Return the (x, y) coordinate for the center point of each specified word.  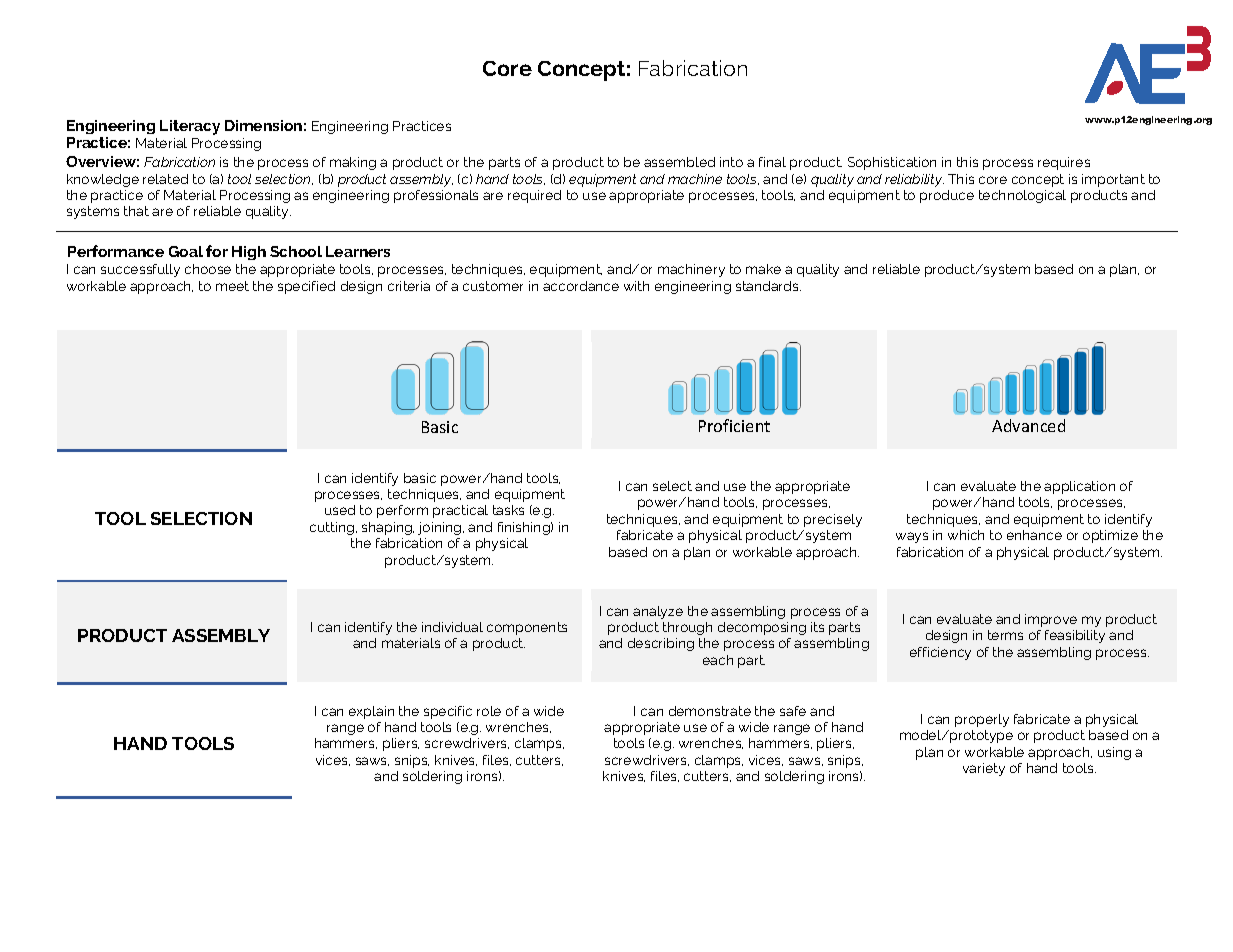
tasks (508, 510)
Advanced (1028, 425)
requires (1064, 163)
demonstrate (710, 711)
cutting (333, 528)
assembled (679, 162)
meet (232, 286)
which (966, 535)
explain (371, 712)
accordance (581, 286)
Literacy (190, 127)
